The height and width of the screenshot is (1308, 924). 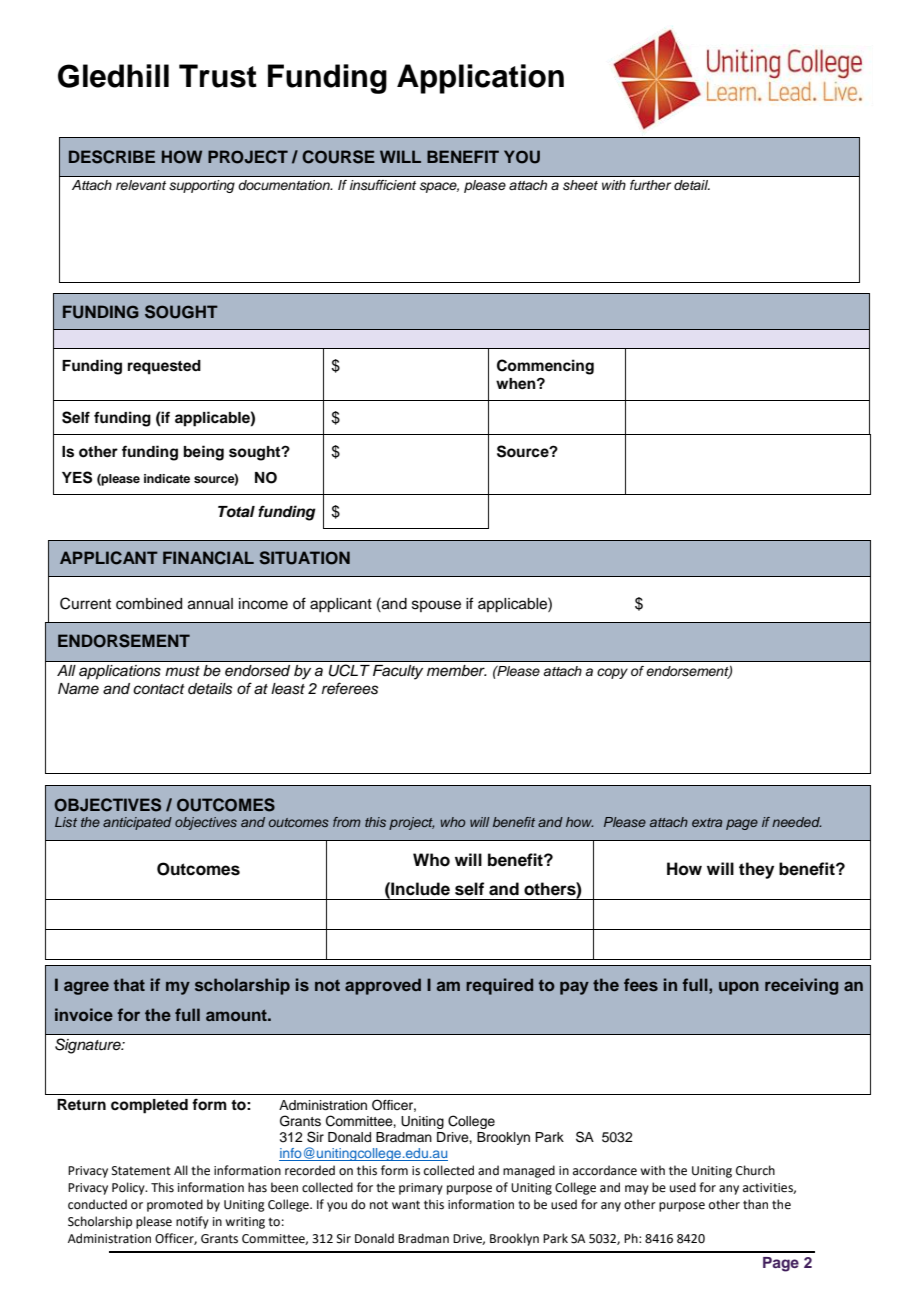 I want to click on member, so click(x=457, y=671).
